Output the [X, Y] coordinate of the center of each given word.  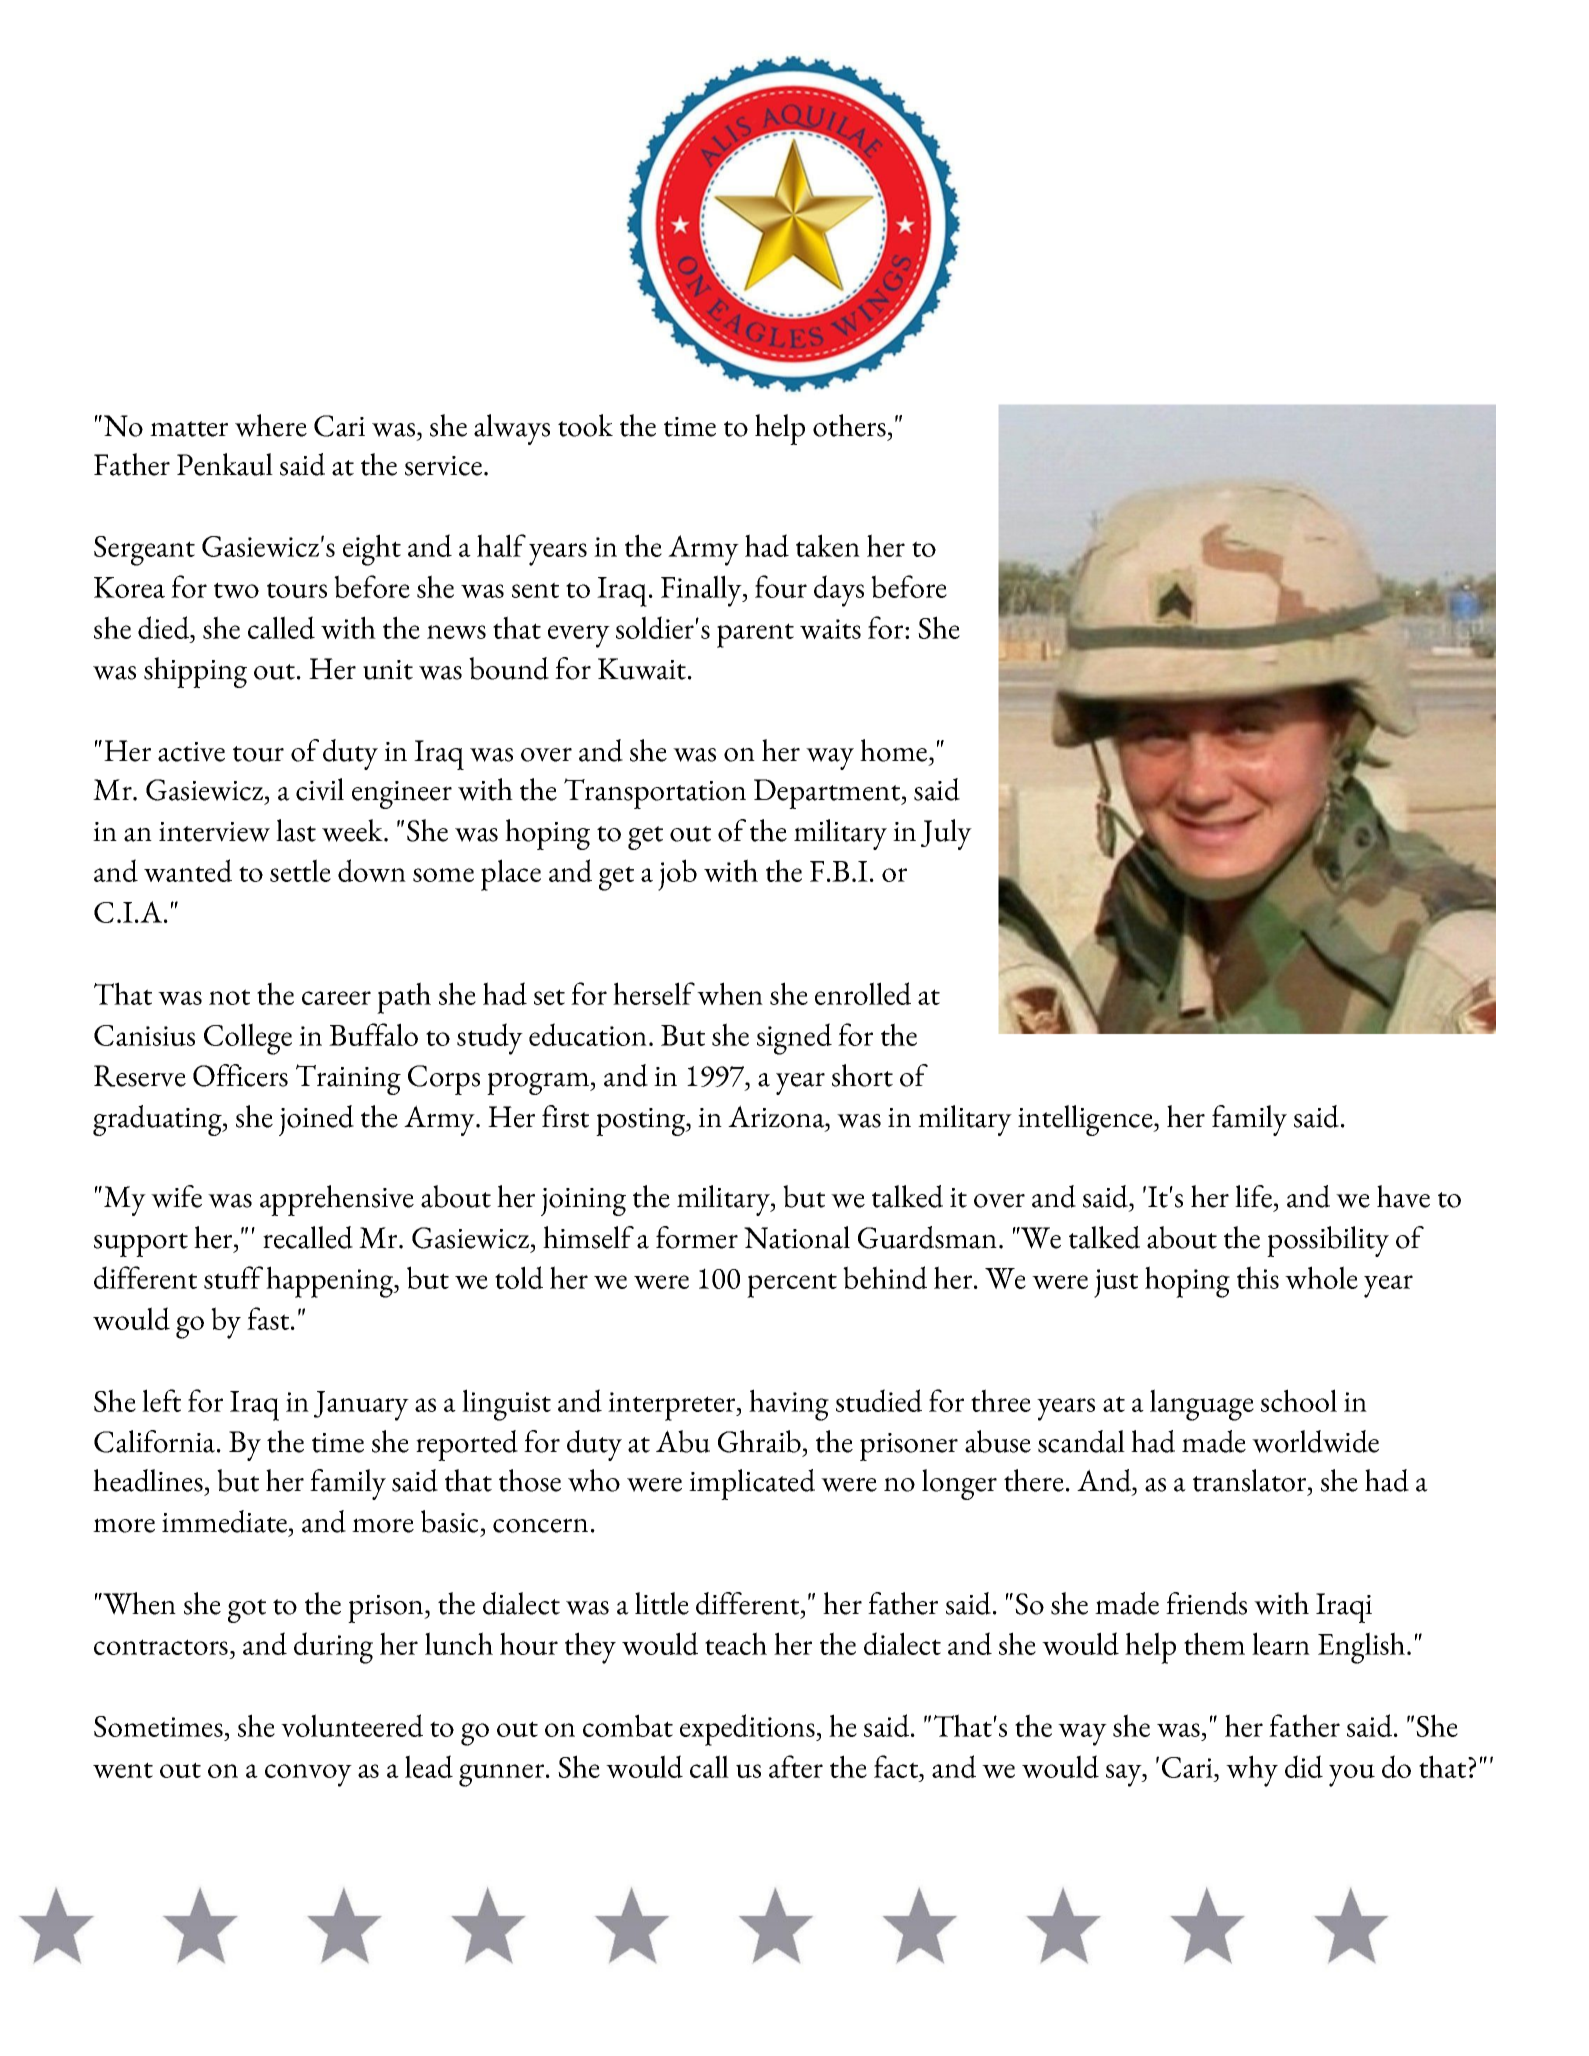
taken [828, 545]
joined [316, 1120]
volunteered [352, 1725]
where [271, 425]
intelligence [1086, 1120]
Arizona [777, 1116]
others [849, 425]
